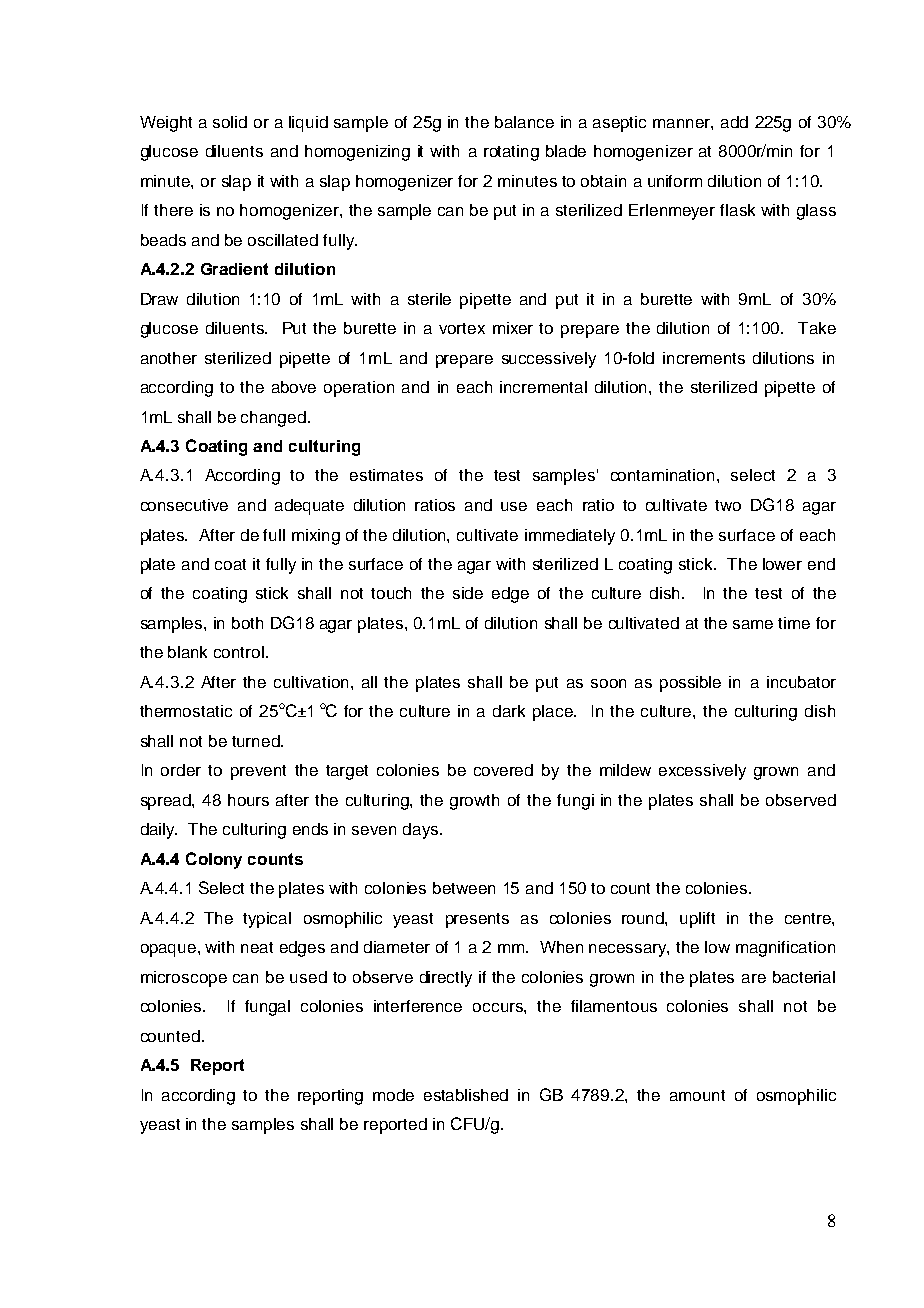 The height and width of the screenshot is (1308, 924). I want to click on side, so click(468, 593).
